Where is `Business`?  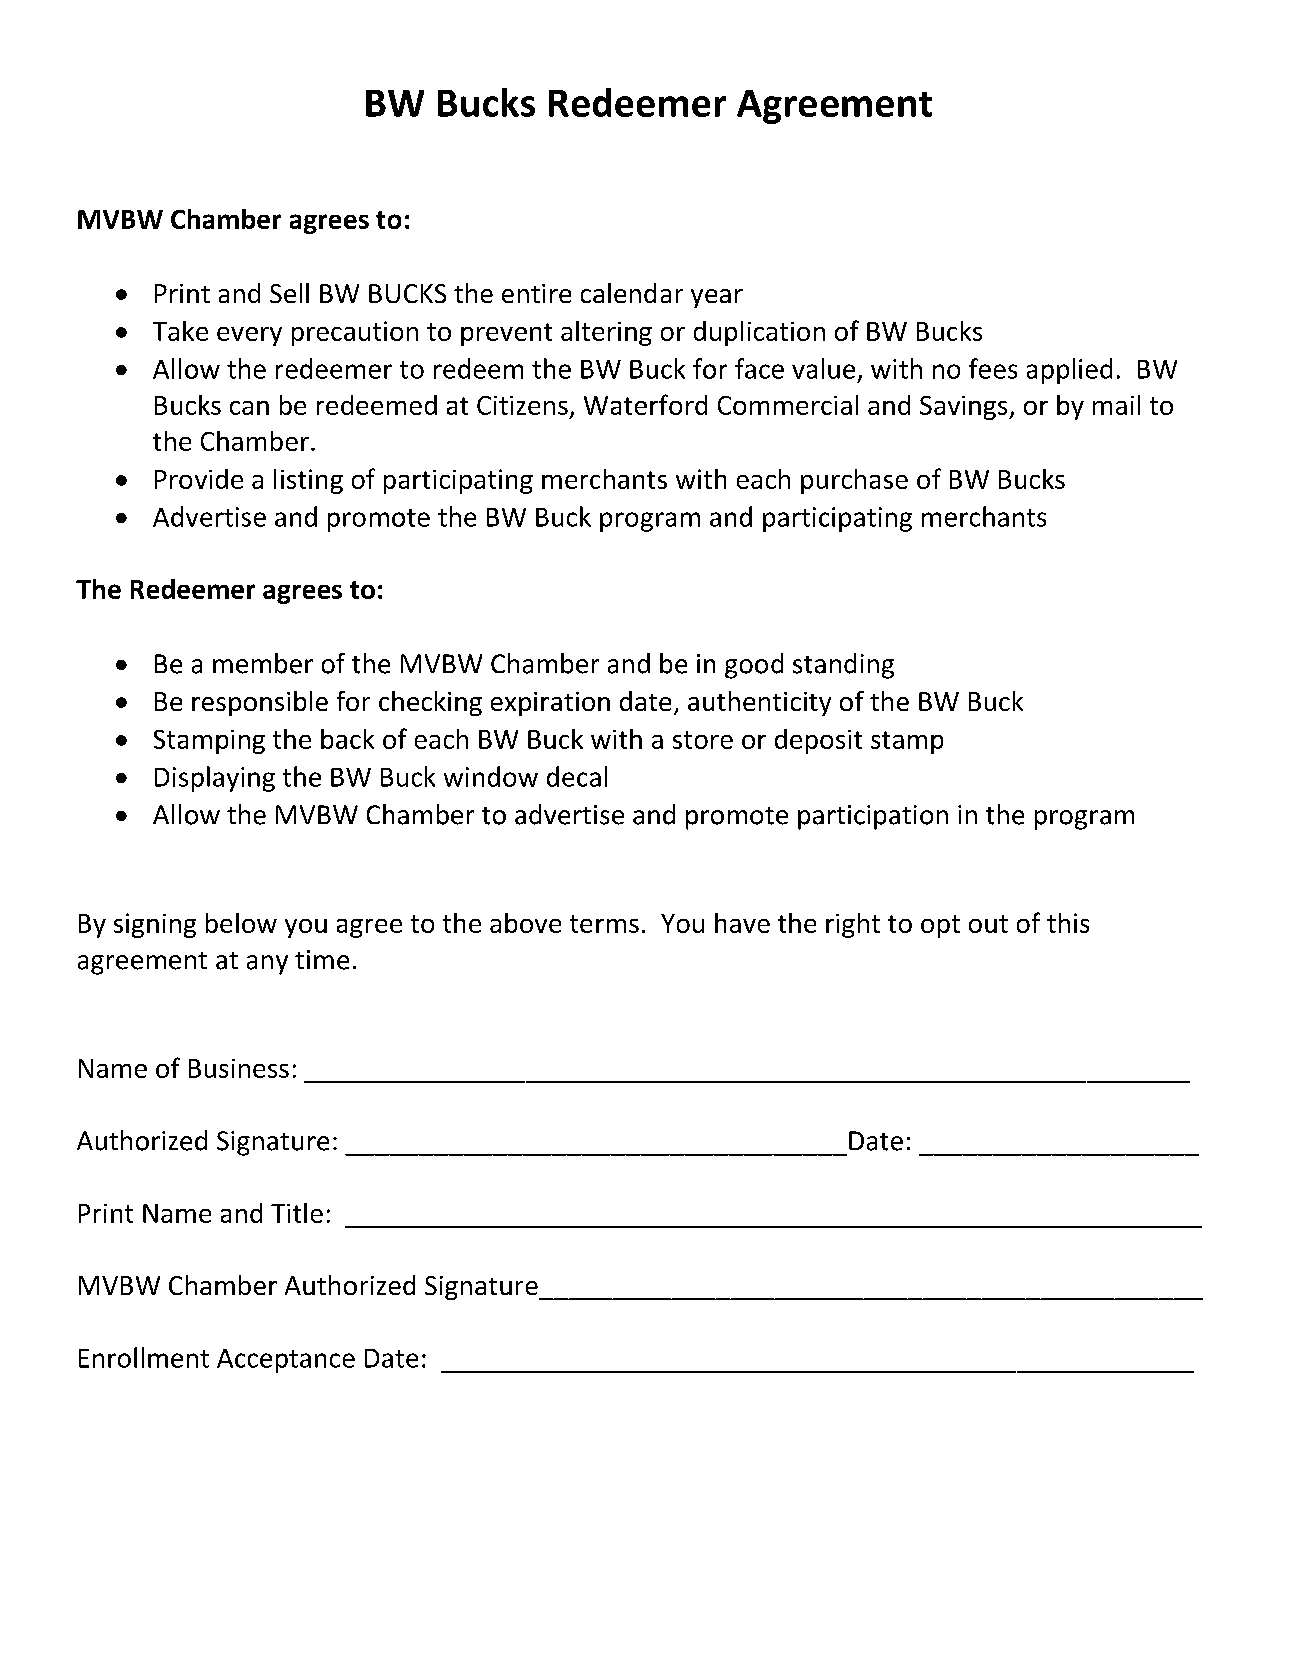 Business is located at coordinates (239, 1068).
